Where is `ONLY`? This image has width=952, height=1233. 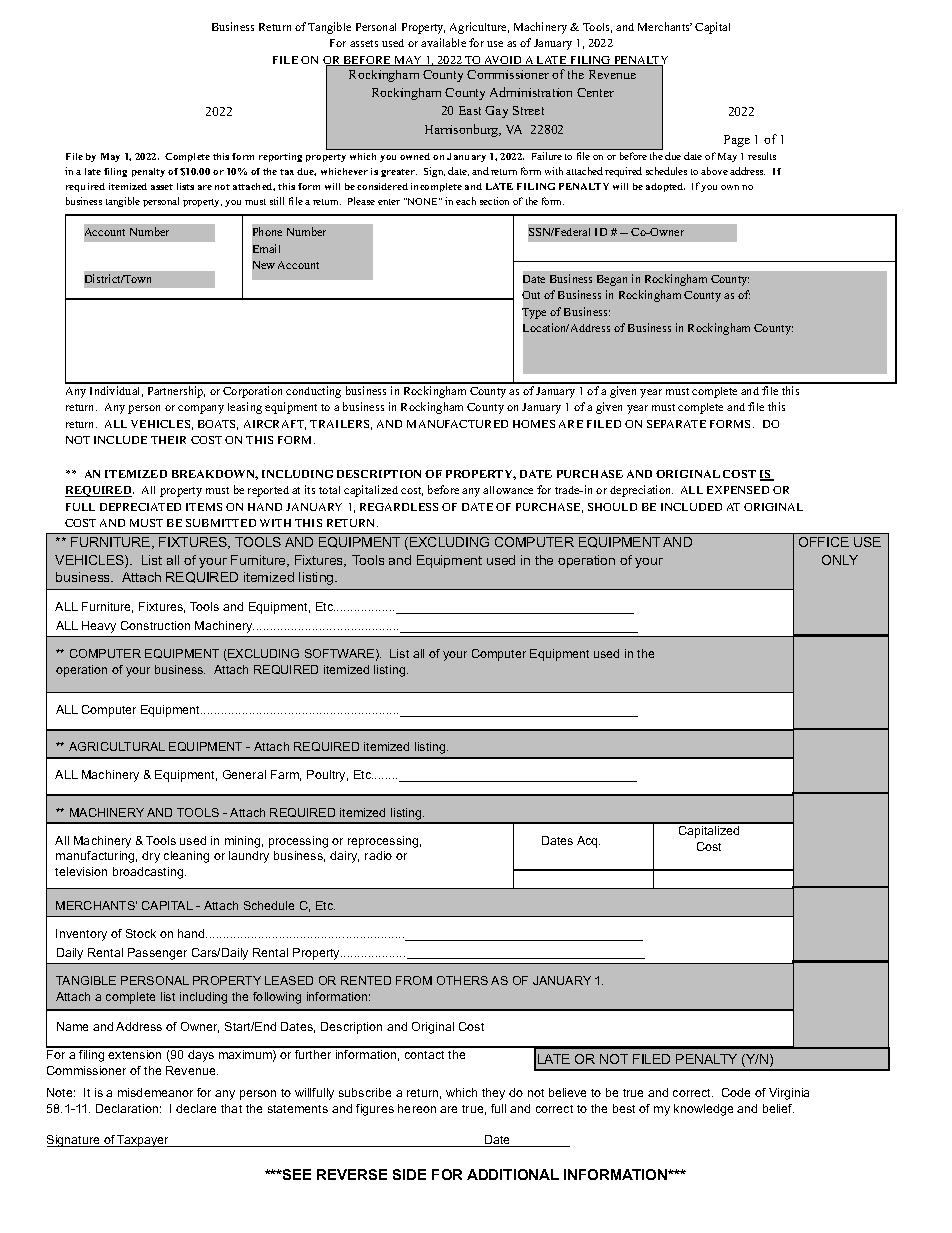 ONLY is located at coordinates (840, 560).
